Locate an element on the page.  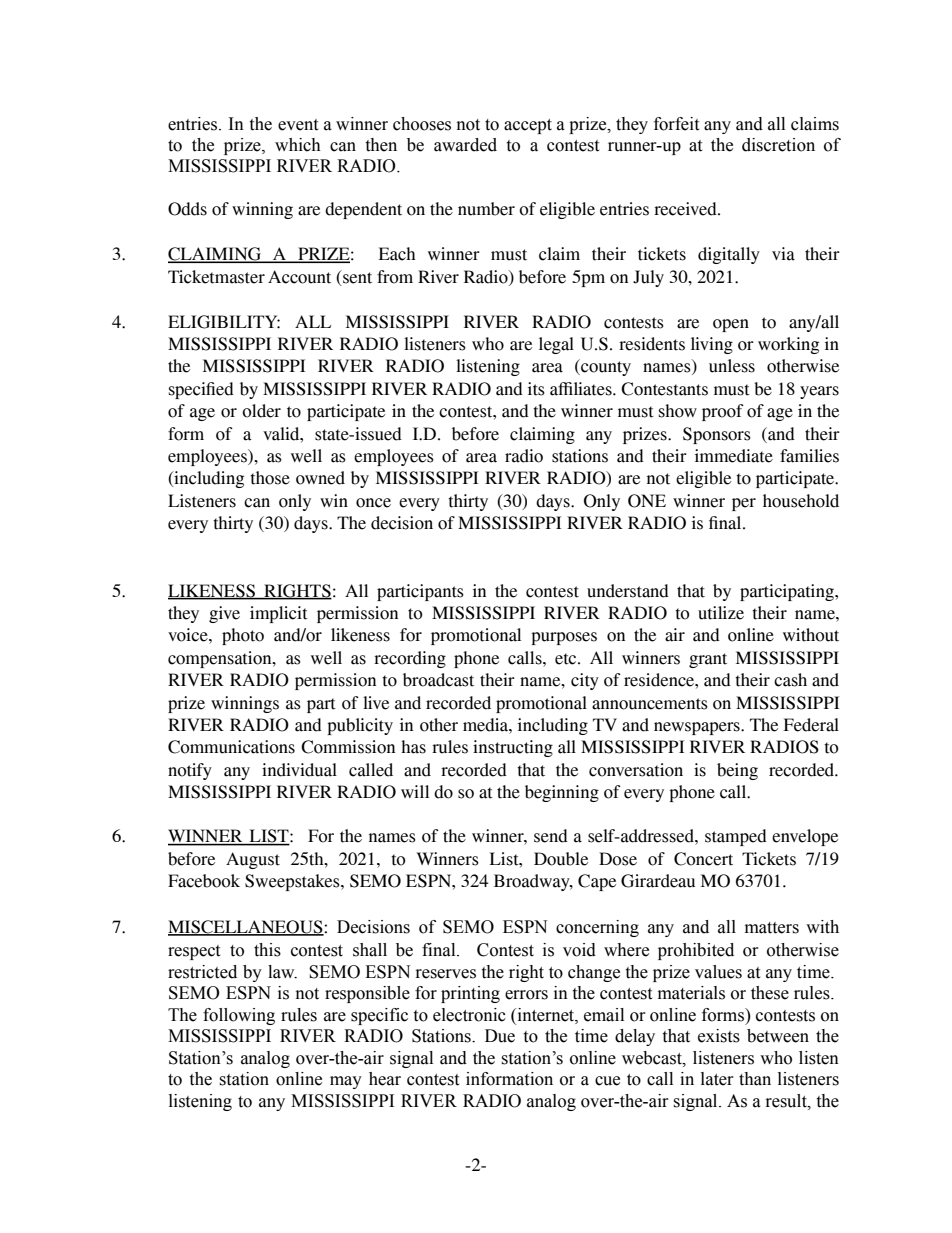
implicit is located at coordinates (279, 614).
